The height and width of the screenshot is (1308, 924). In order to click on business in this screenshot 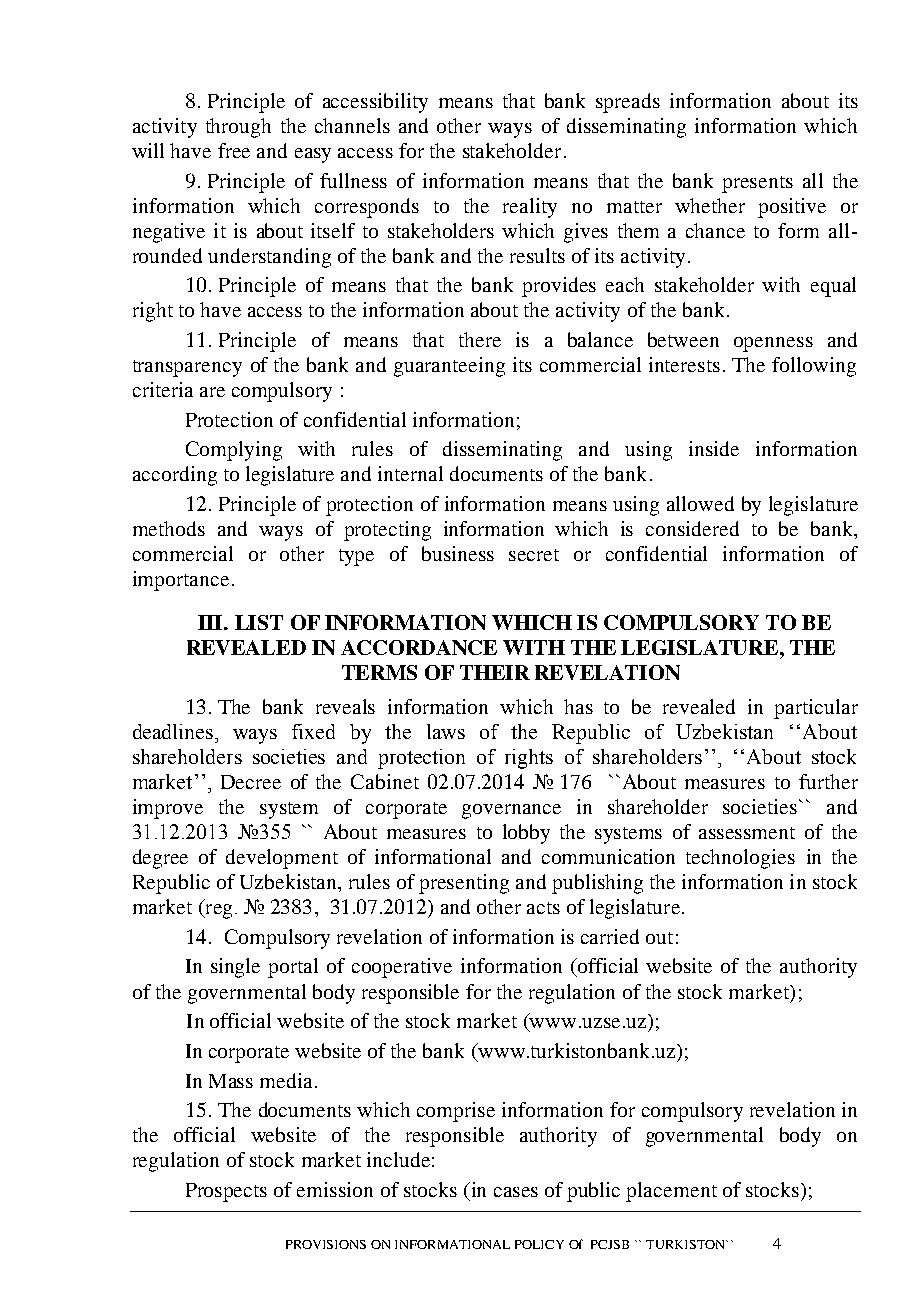, I will do `click(458, 553)`.
